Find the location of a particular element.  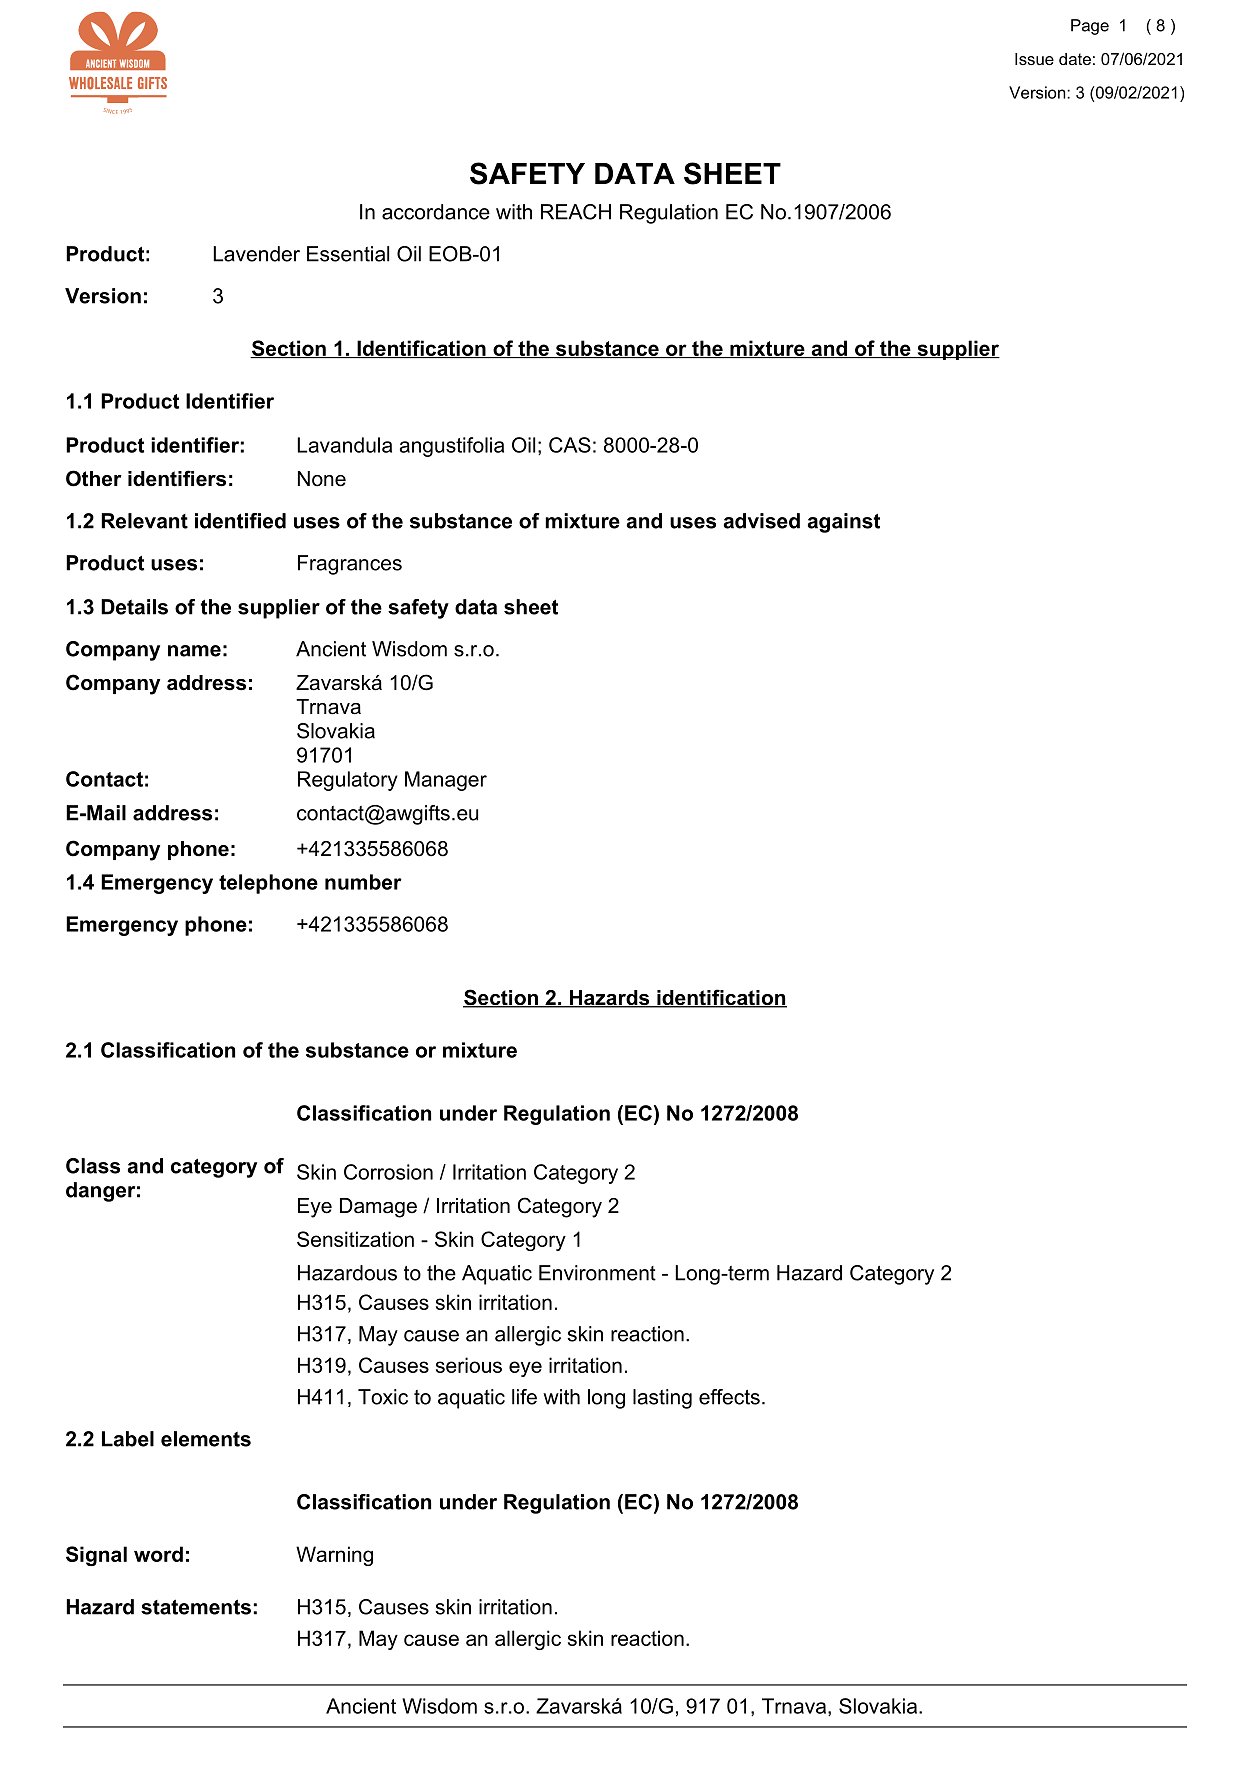

Environment is located at coordinates (597, 1273).
